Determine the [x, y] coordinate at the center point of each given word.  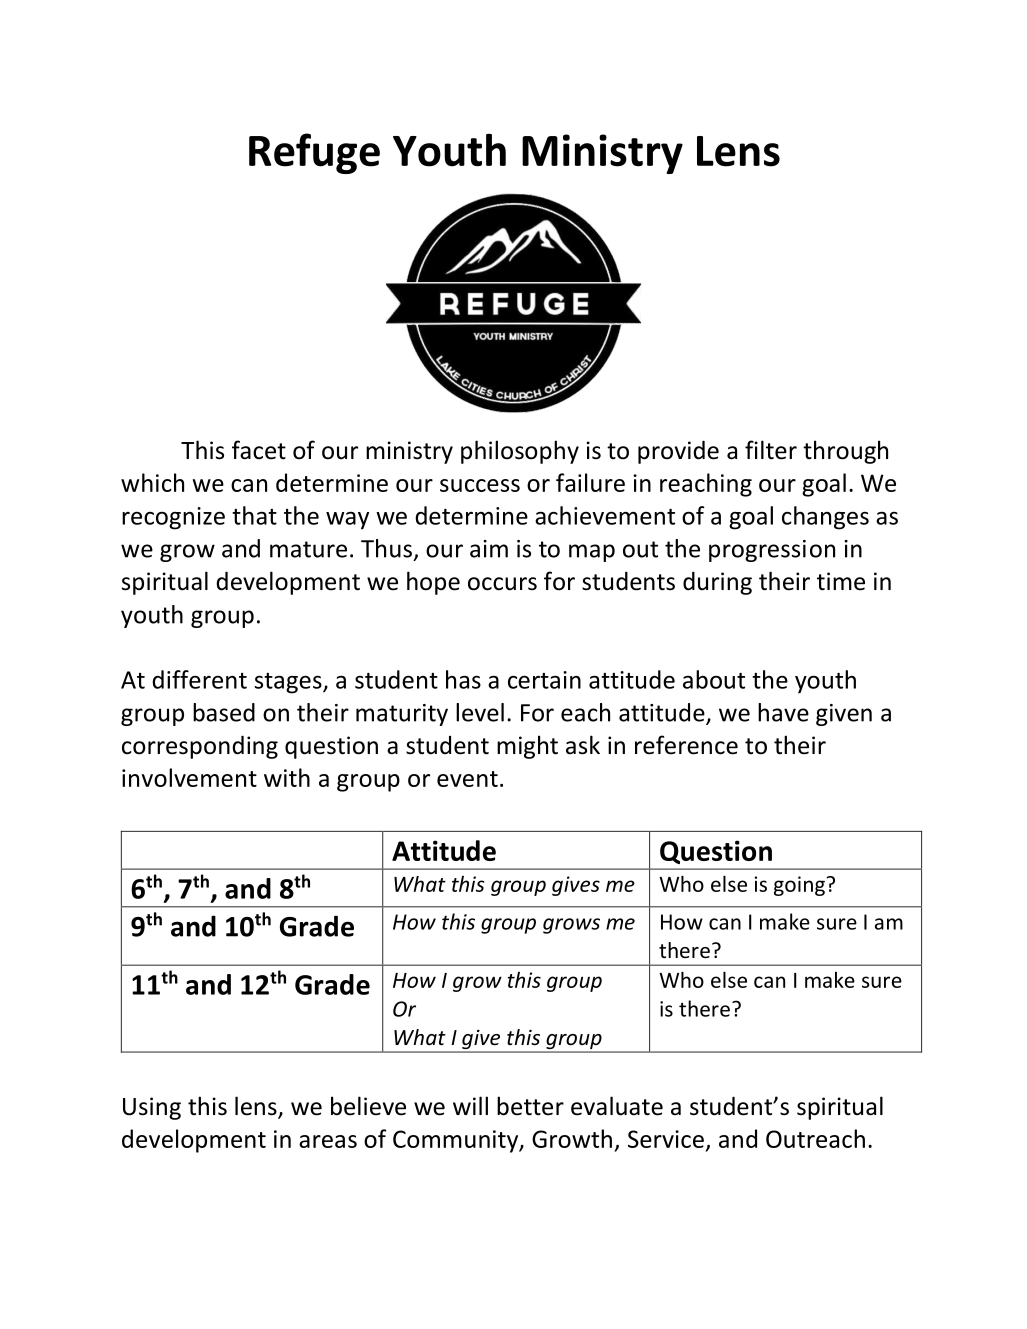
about [714, 679]
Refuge [314, 153]
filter [771, 450]
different [199, 679]
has [463, 679]
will [470, 1105]
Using [152, 1108]
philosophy [520, 452]
